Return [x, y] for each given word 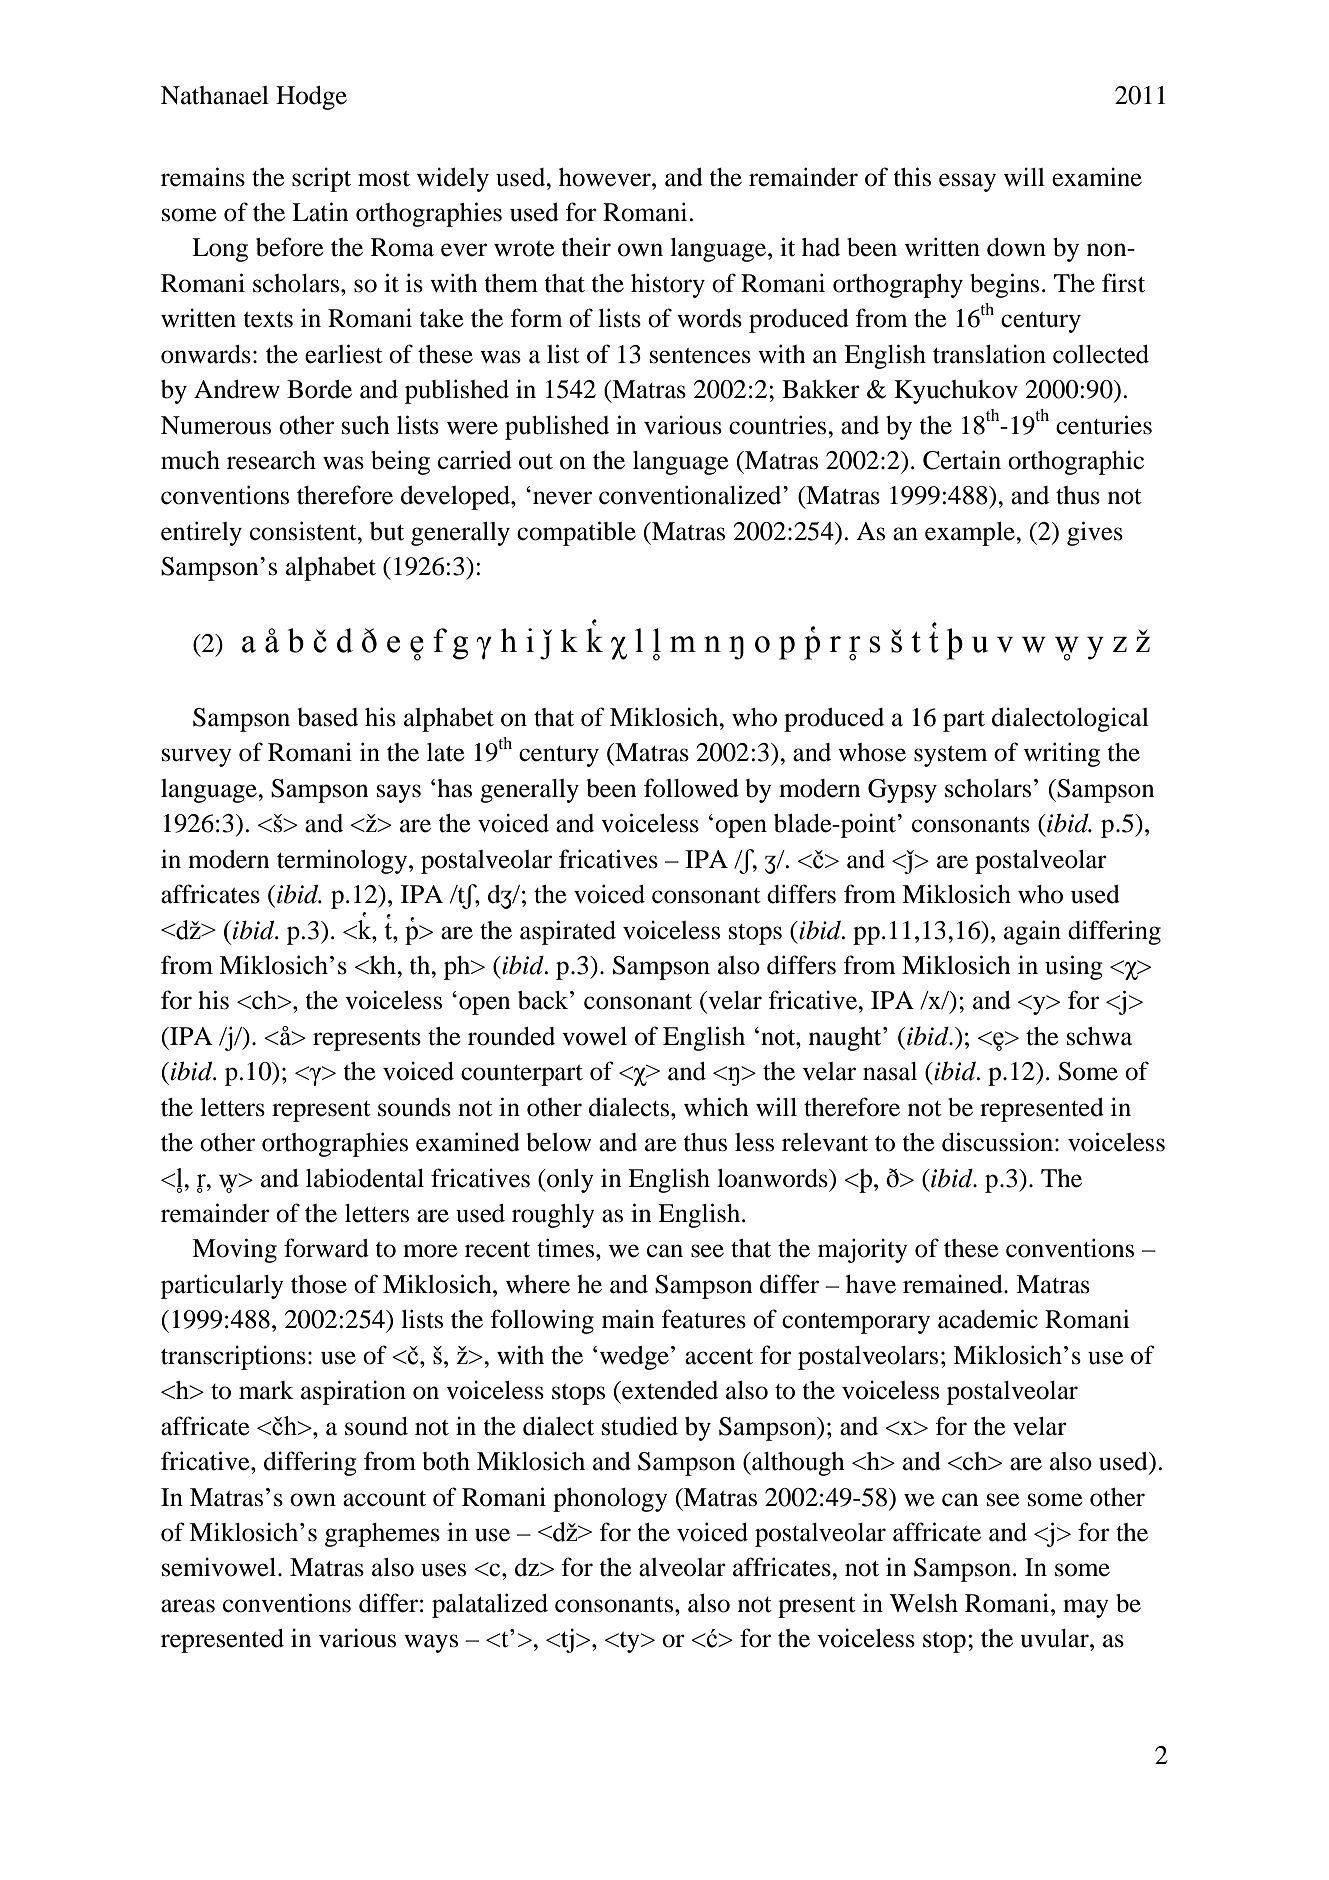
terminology [343, 861]
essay [967, 182]
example [971, 534]
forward [326, 1248]
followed [691, 788]
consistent [304, 531]
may [1086, 1608]
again [1032, 932]
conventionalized [691, 495]
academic [988, 1319]
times [565, 1248]
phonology [610, 1500]
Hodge [311, 98]
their [586, 247]
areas [188, 1606]
